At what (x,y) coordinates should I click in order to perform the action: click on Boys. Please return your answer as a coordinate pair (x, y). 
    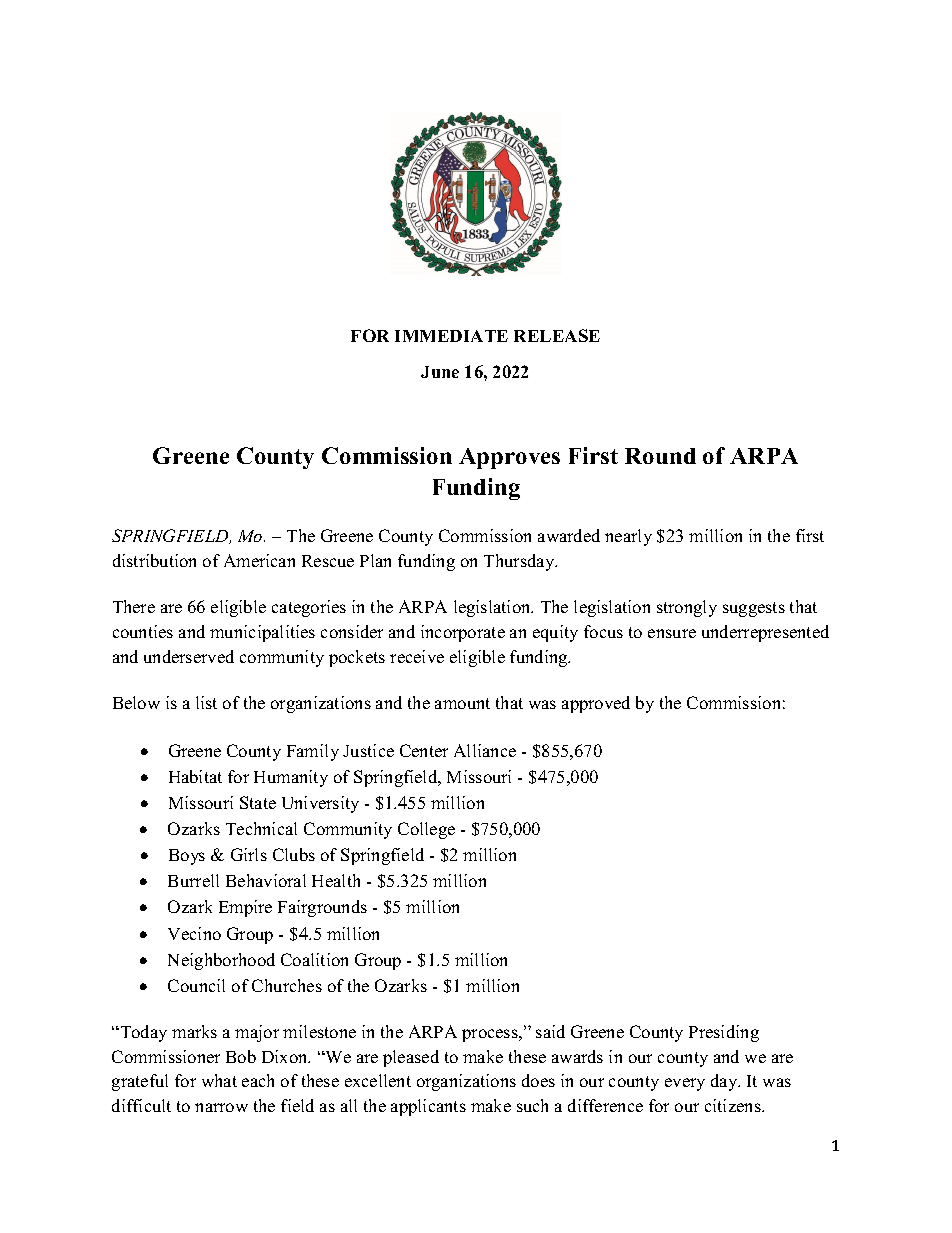
    Looking at the image, I should click on (187, 857).
